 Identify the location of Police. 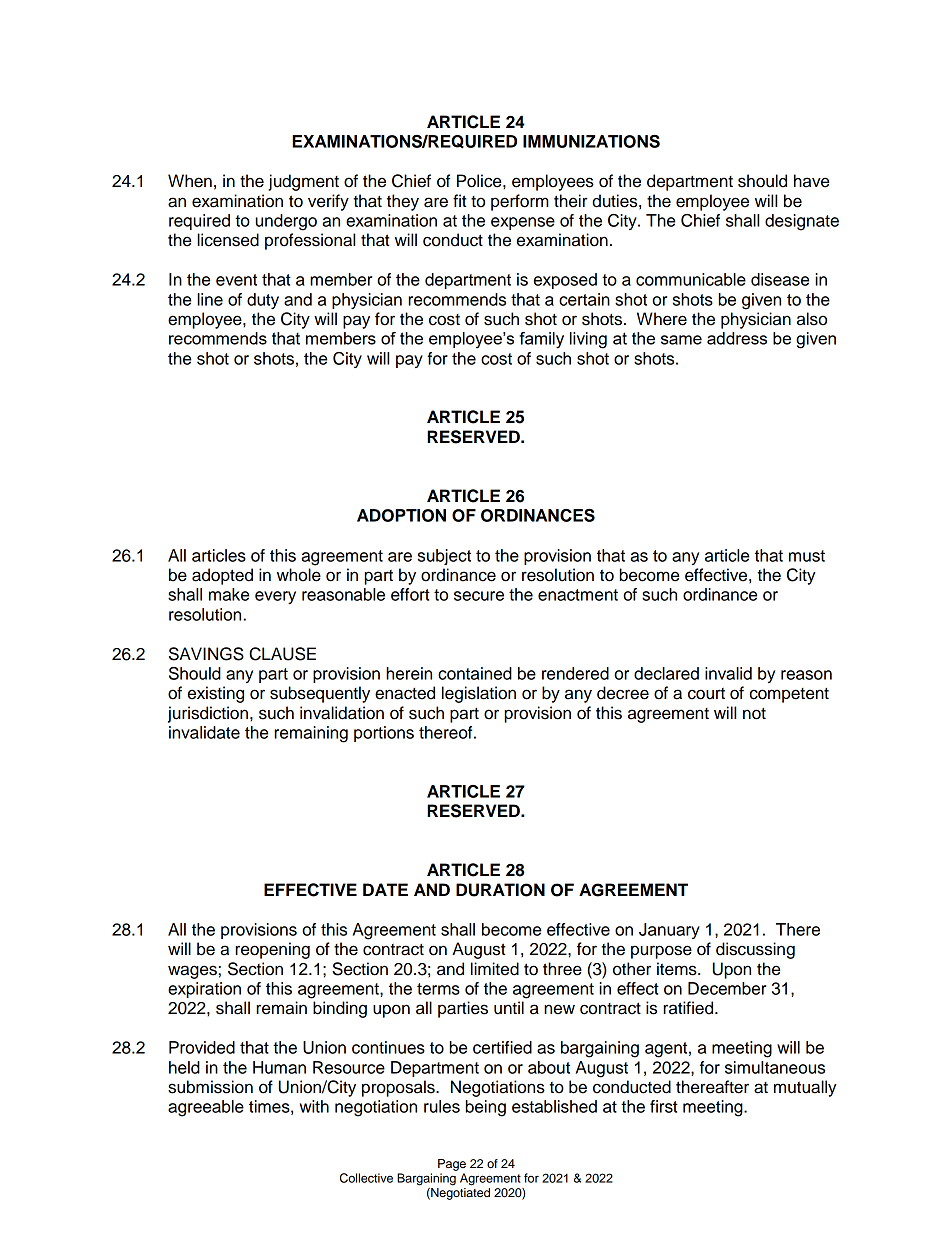
(480, 181).
